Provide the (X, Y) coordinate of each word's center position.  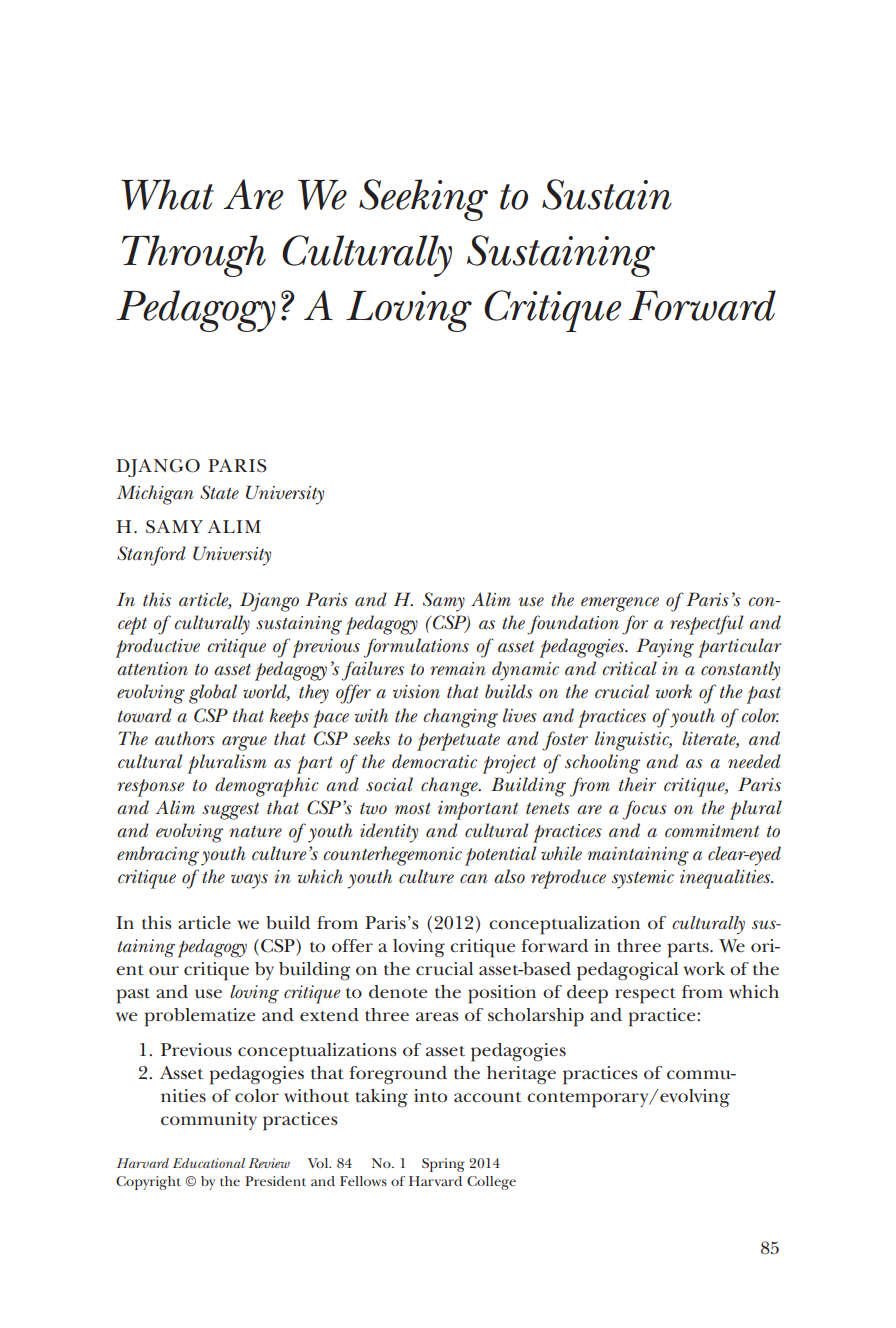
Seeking (423, 200)
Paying (665, 648)
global (213, 694)
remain (458, 669)
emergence (620, 604)
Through (194, 256)
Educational (209, 1163)
